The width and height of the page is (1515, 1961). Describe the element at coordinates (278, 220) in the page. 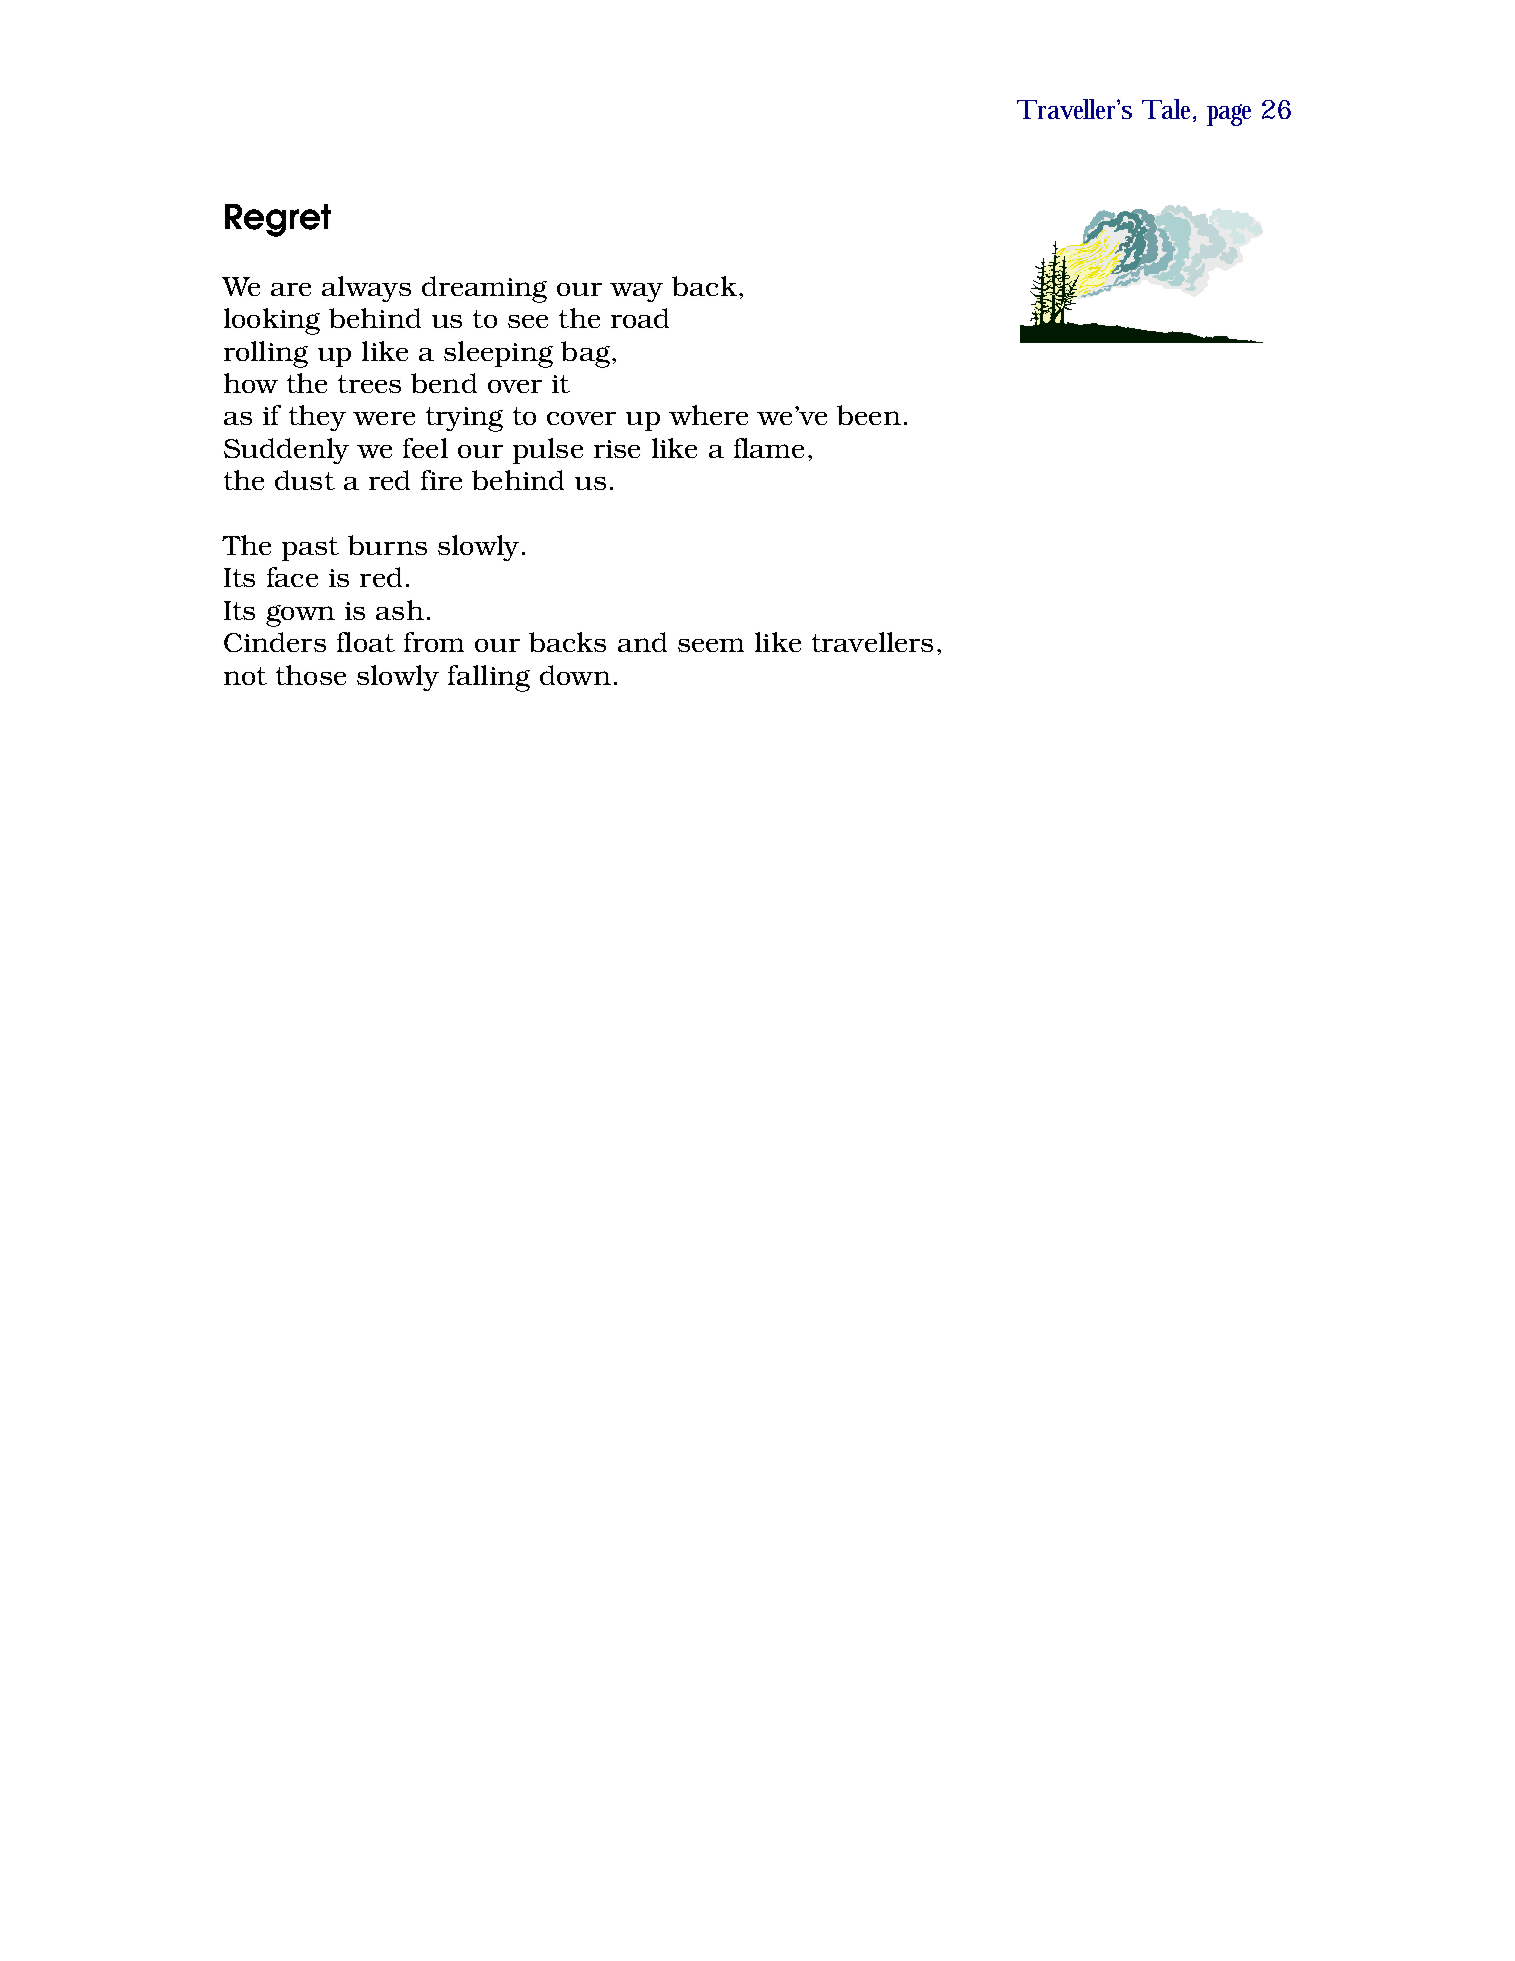

I see `Regret` at that location.
